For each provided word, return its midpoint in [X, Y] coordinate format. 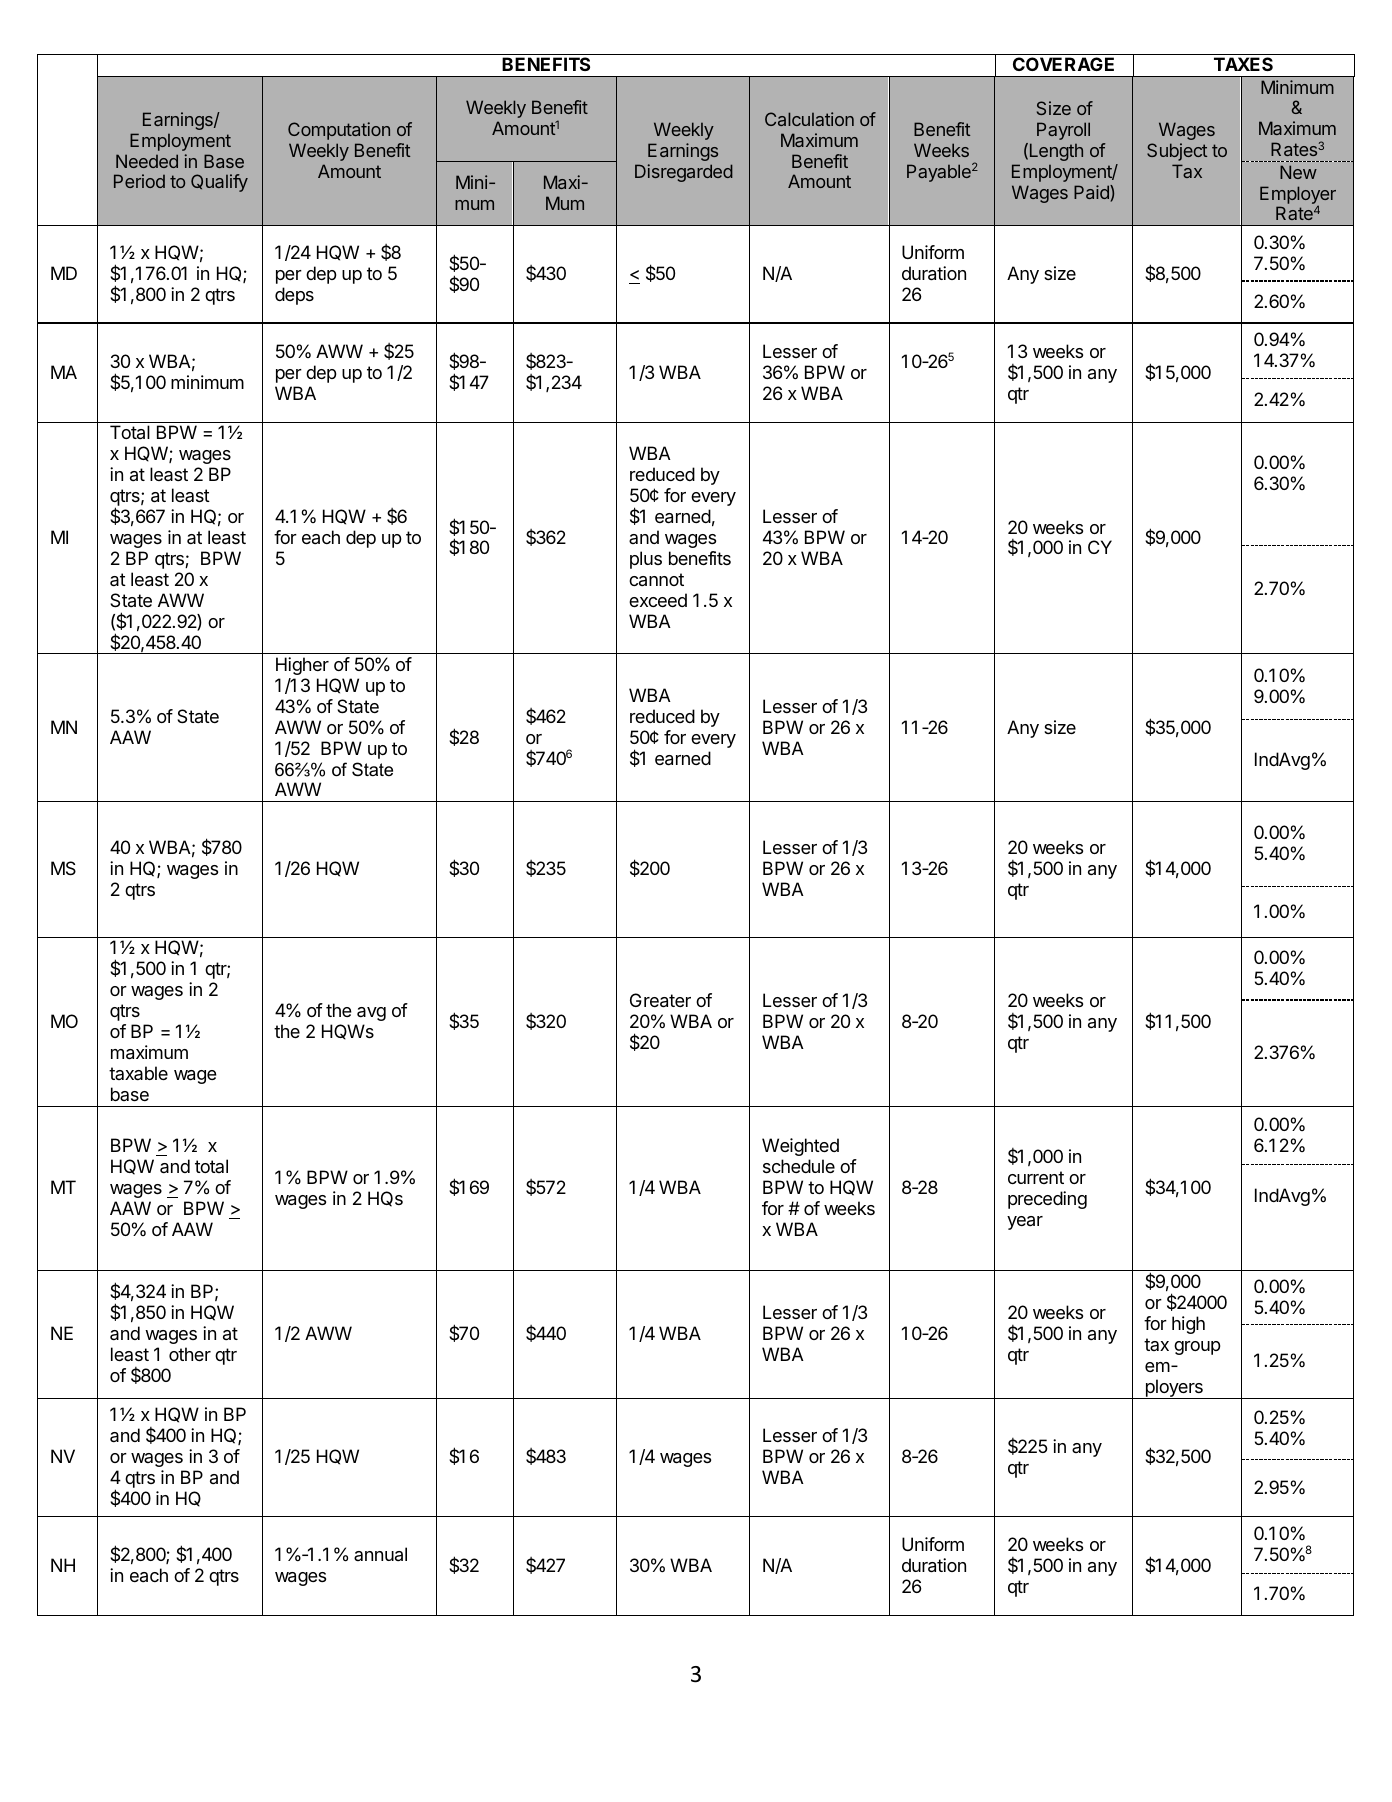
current [1036, 1177]
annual [380, 1554]
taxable [138, 1073]
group [1197, 1348]
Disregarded [684, 173]
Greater [660, 1000]
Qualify [219, 183]
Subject [1177, 152]
